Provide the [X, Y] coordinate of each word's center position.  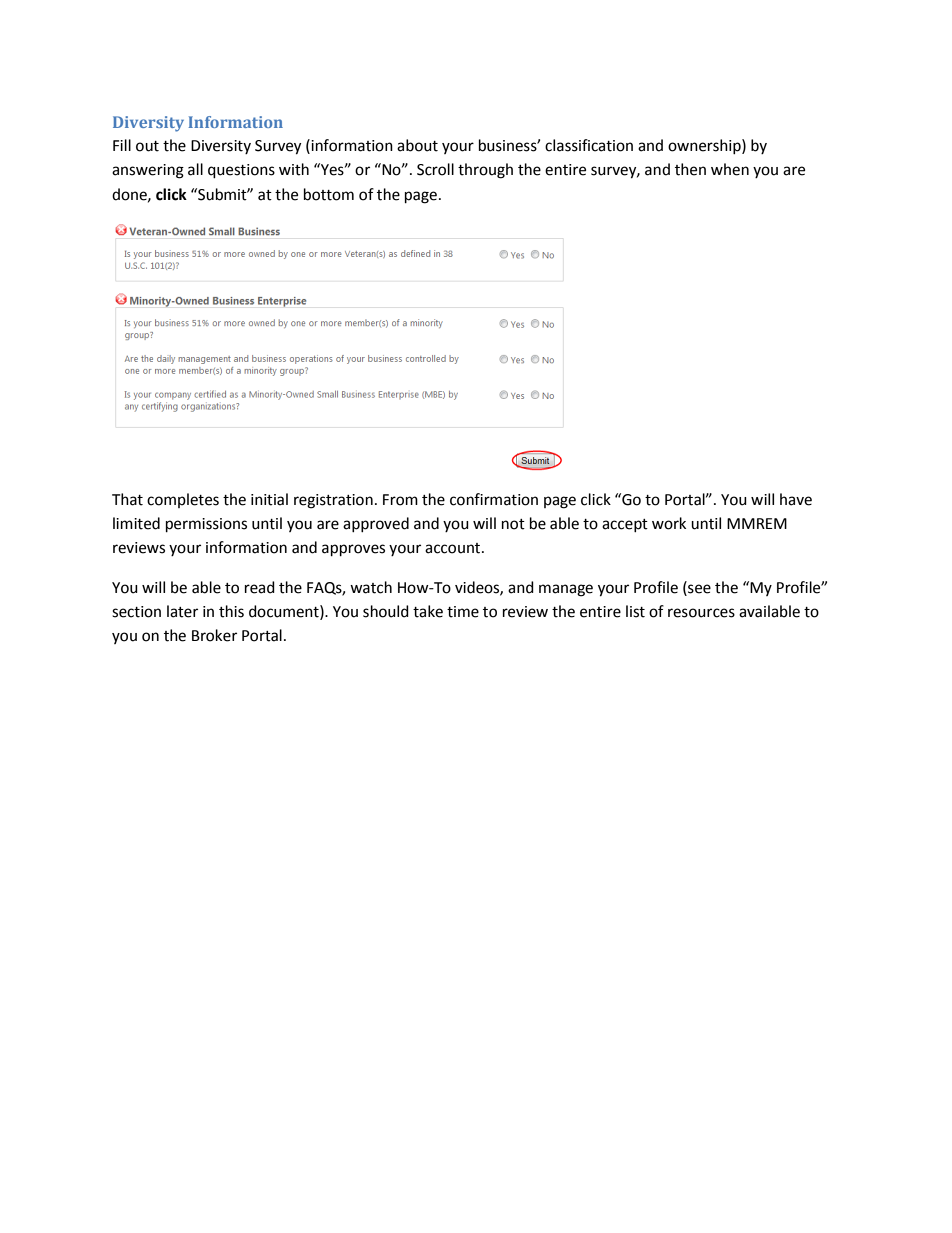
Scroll [435, 169]
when [730, 169]
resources [701, 613]
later [182, 611]
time [463, 612]
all [195, 169]
